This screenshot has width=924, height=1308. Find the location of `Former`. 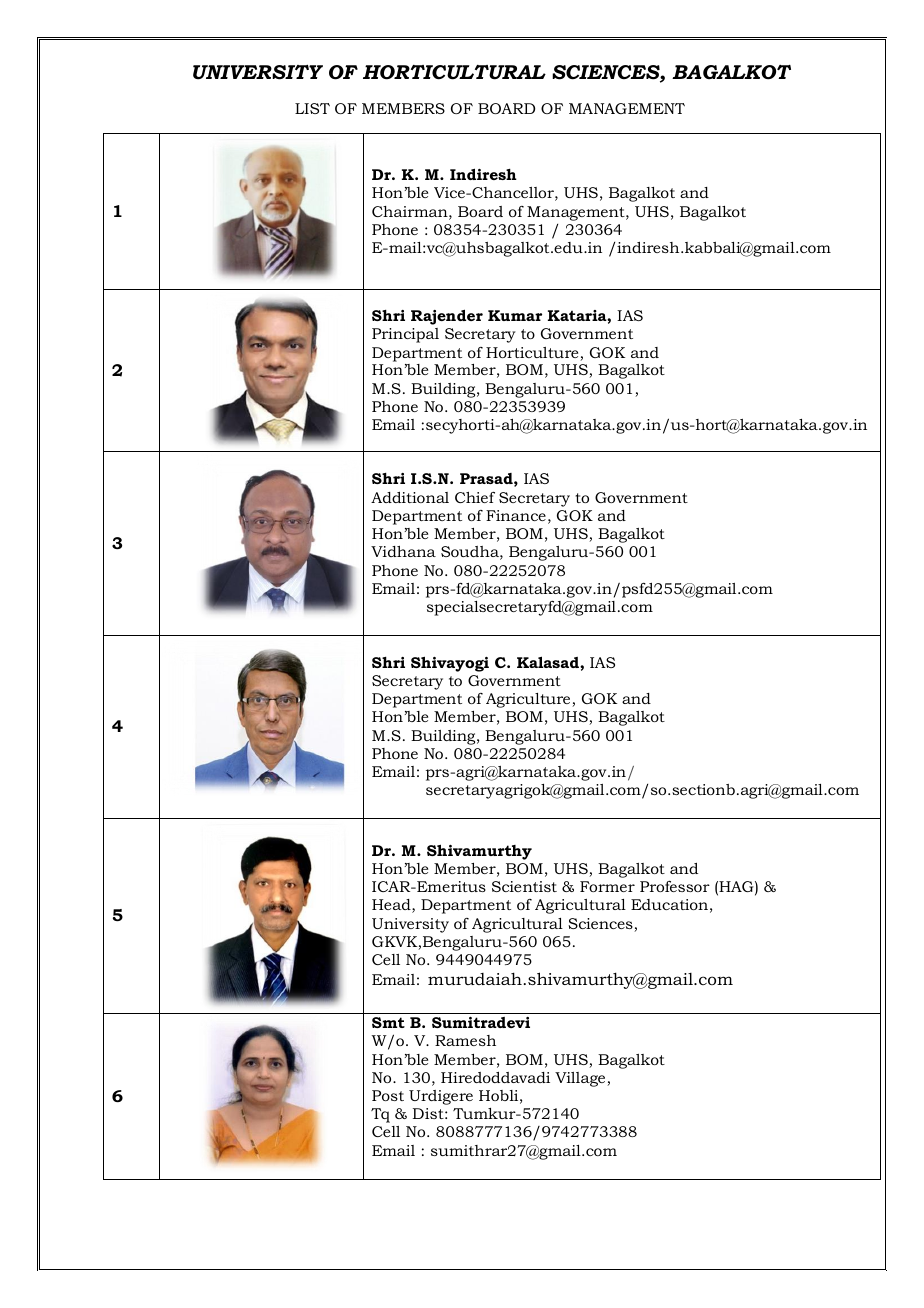

Former is located at coordinates (607, 886).
